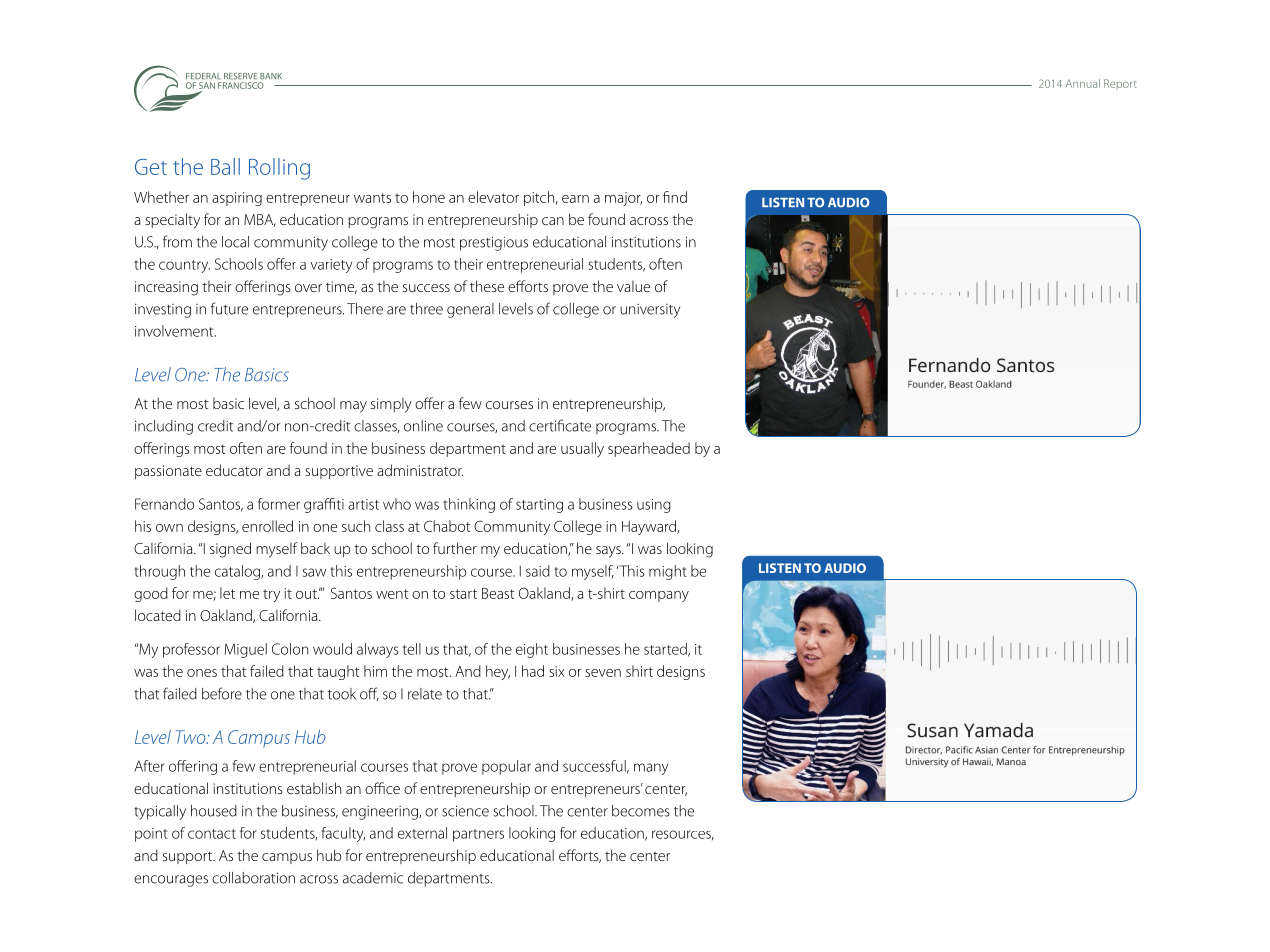  I want to click on Ball, so click(225, 166).
